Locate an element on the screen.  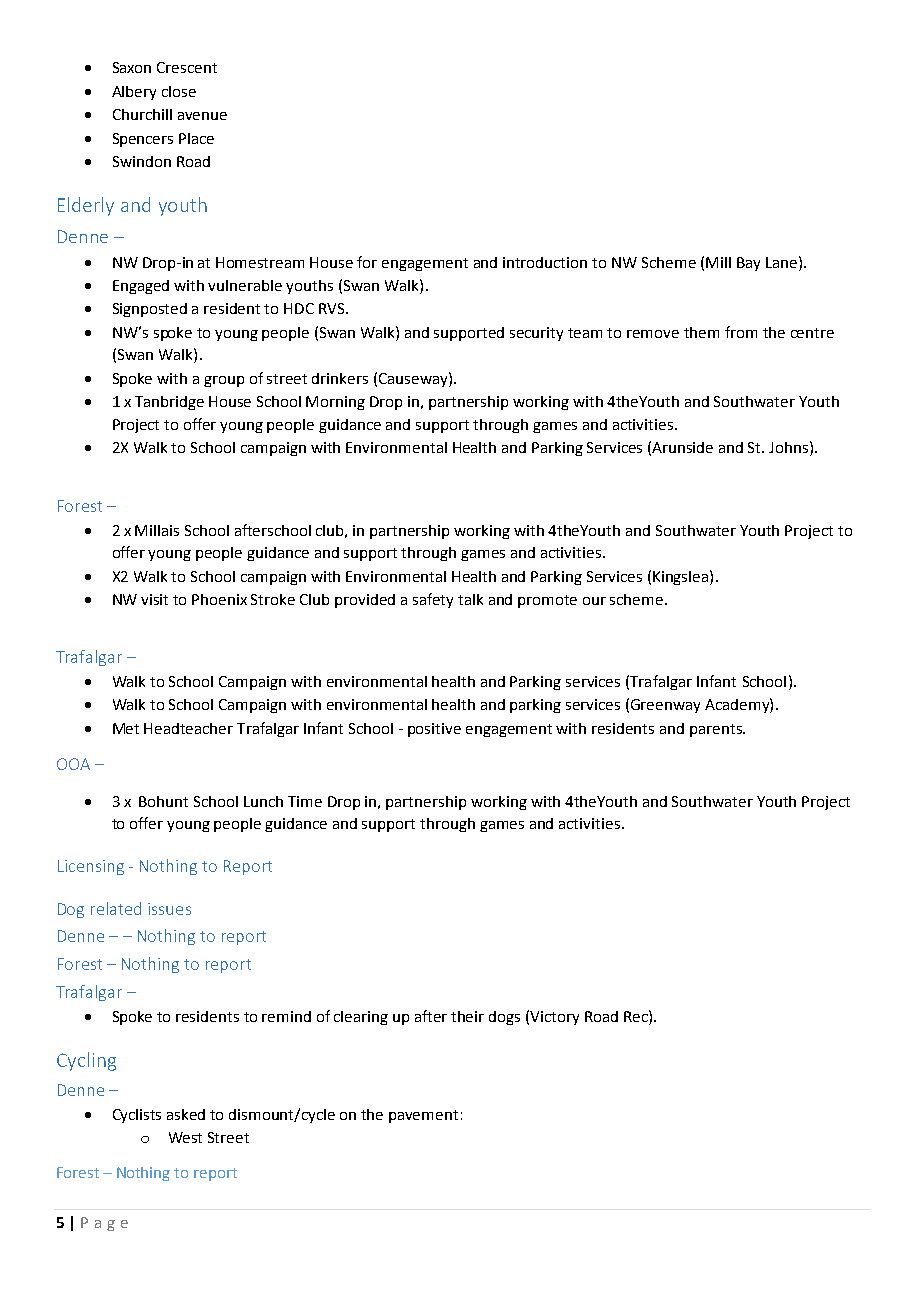
group is located at coordinates (224, 381).
